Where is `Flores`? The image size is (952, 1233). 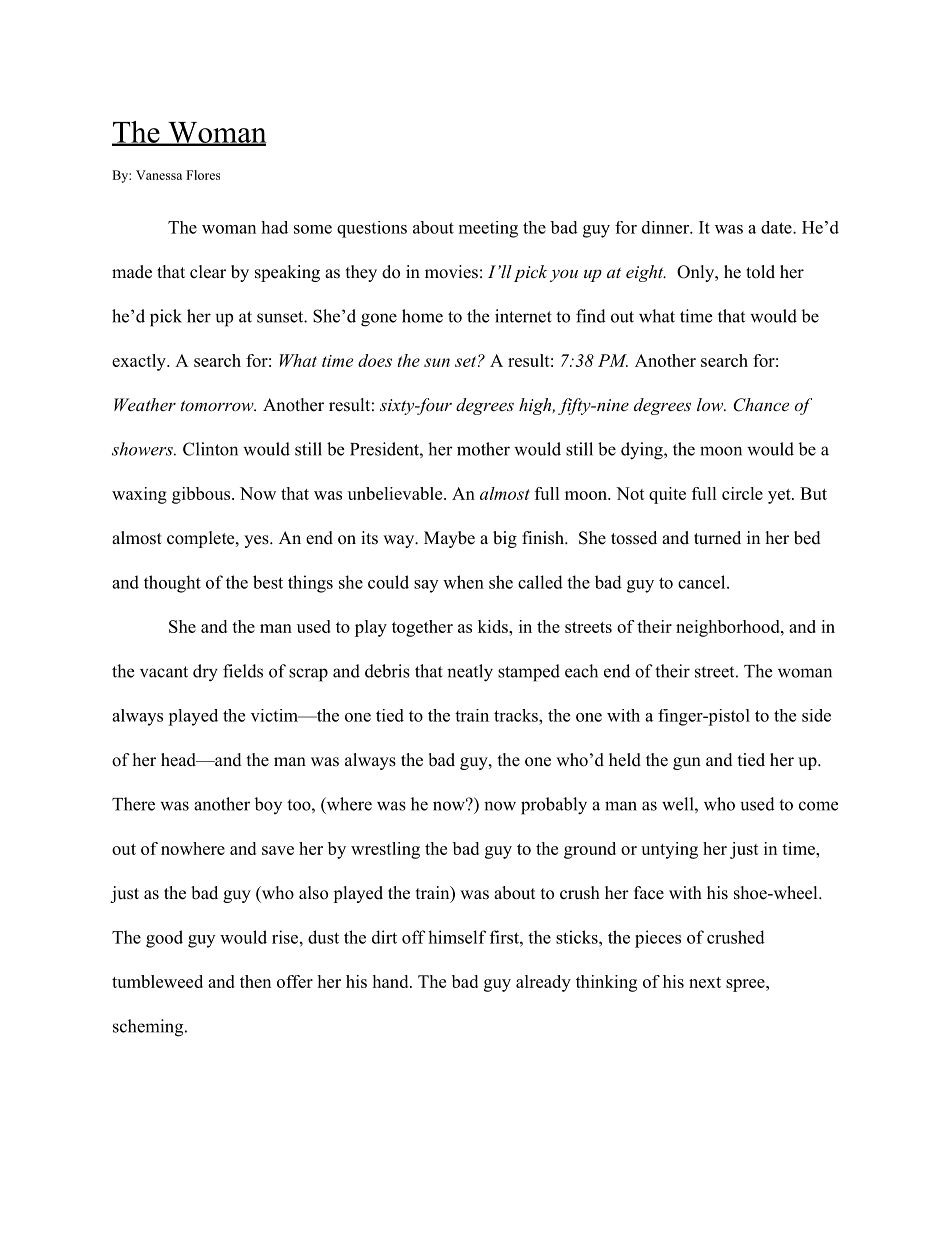 Flores is located at coordinates (203, 175).
